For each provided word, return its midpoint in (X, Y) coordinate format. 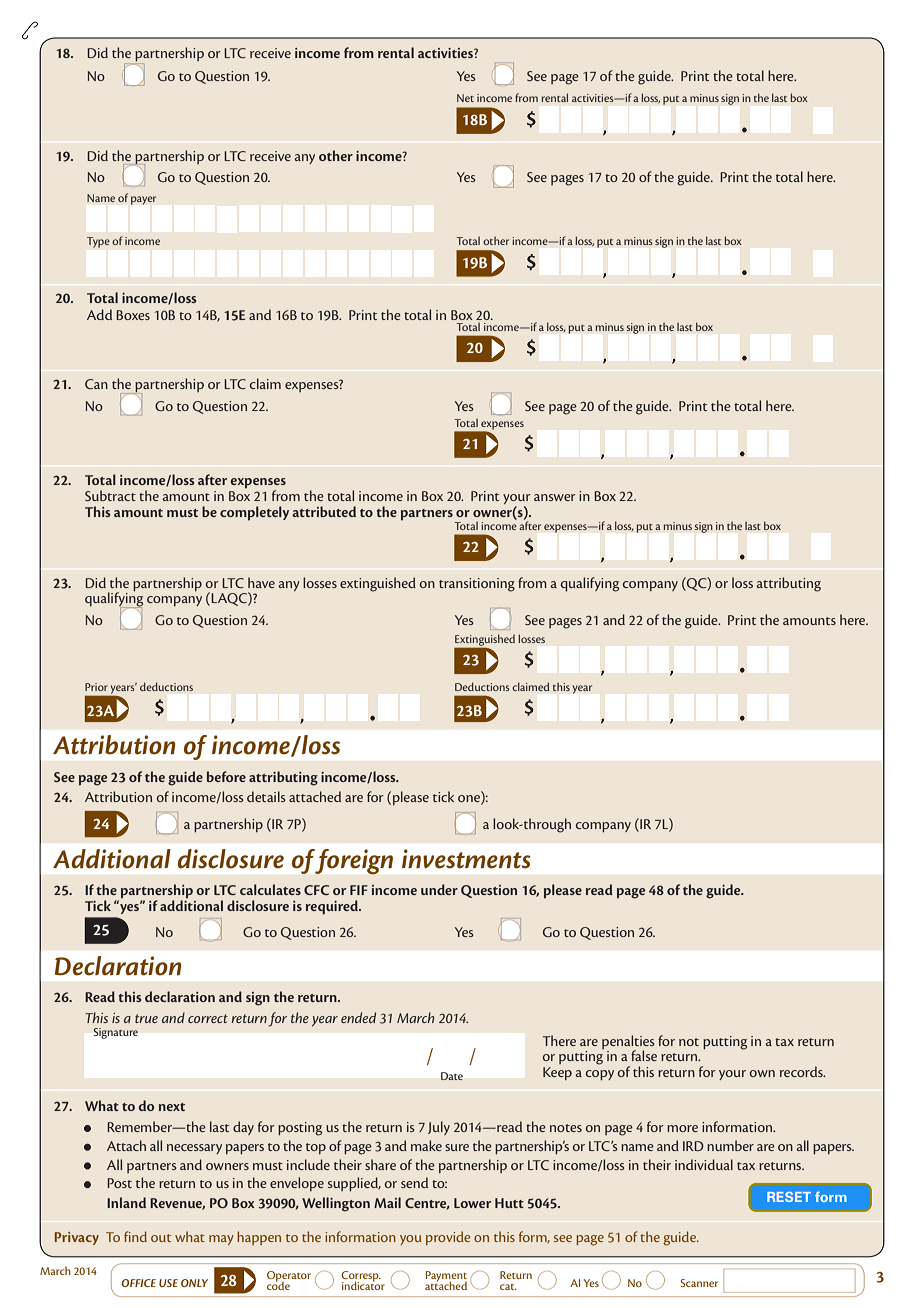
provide (448, 1238)
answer (555, 497)
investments (466, 859)
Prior (96, 687)
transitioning (477, 585)
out (161, 1238)
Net (465, 98)
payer (143, 200)
